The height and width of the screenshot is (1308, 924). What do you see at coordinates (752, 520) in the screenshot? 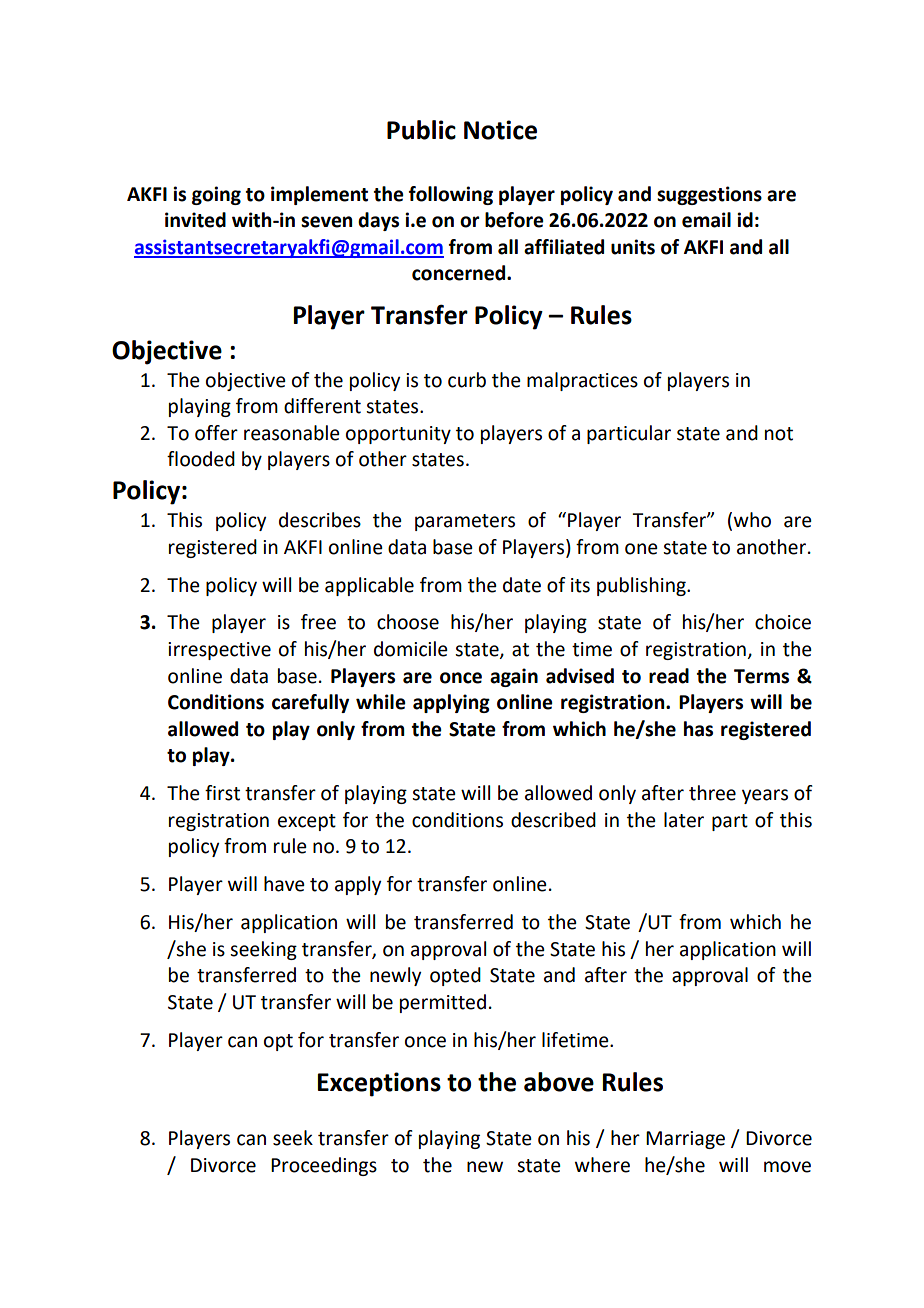
I see `who` at bounding box center [752, 520].
